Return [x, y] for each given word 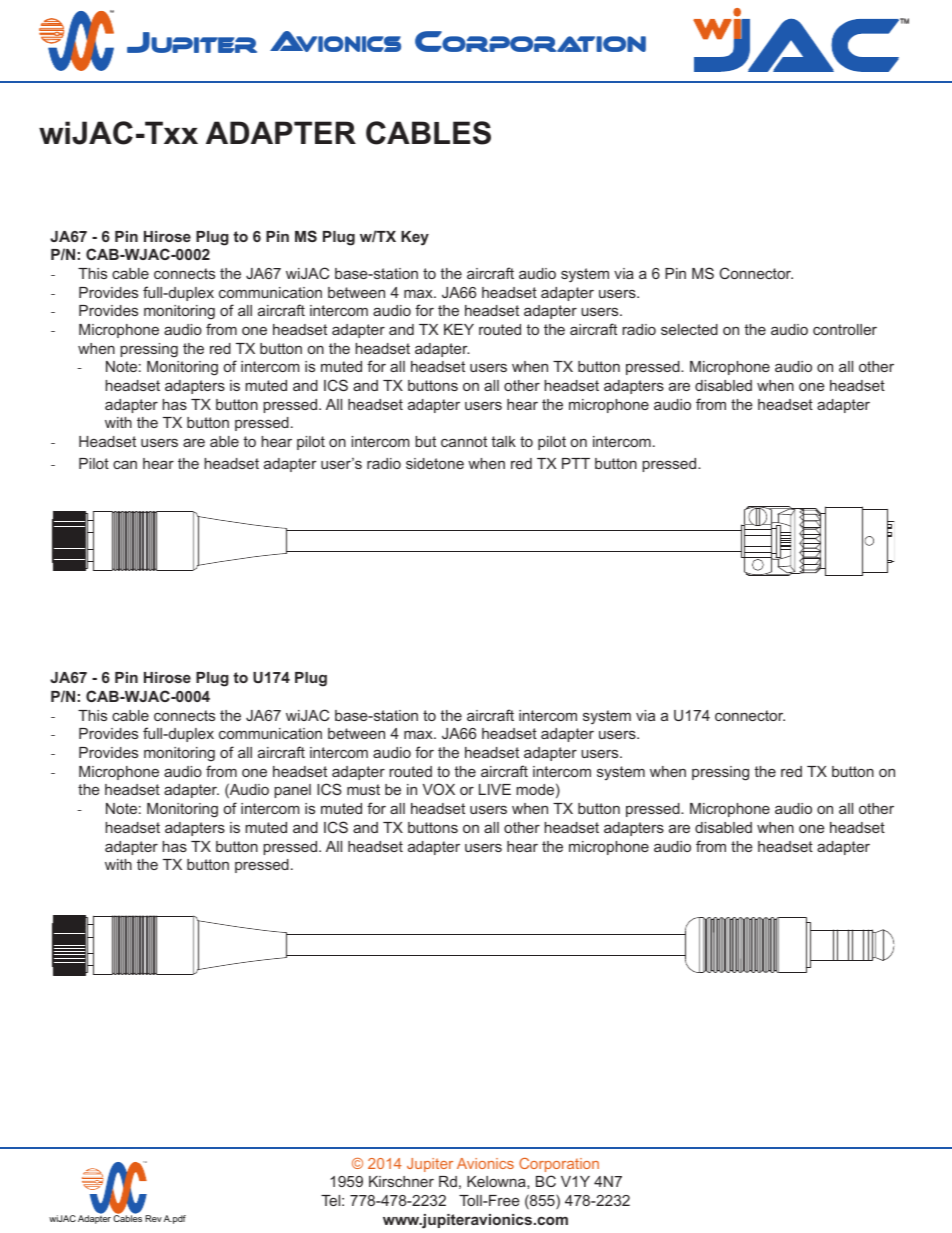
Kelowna [497, 1181]
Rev [153, 1218]
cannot [464, 441]
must [363, 789]
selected [689, 329]
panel [292, 791]
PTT [576, 463]
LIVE [495, 789]
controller [845, 329]
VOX [439, 789]
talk [503, 441]
